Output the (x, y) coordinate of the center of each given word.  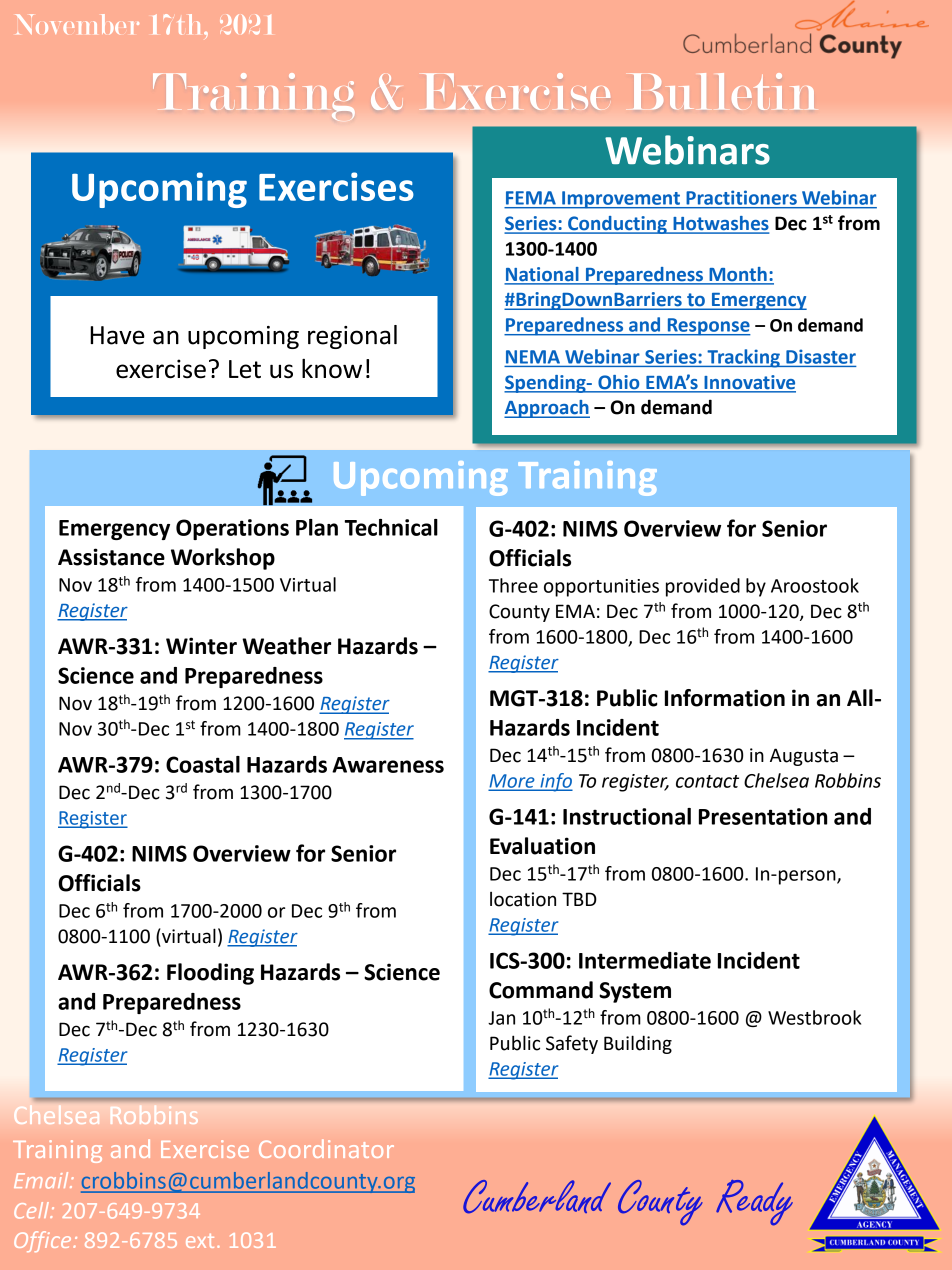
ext (200, 1241)
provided (703, 587)
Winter (201, 646)
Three (513, 585)
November (77, 24)
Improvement (621, 200)
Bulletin (722, 91)
